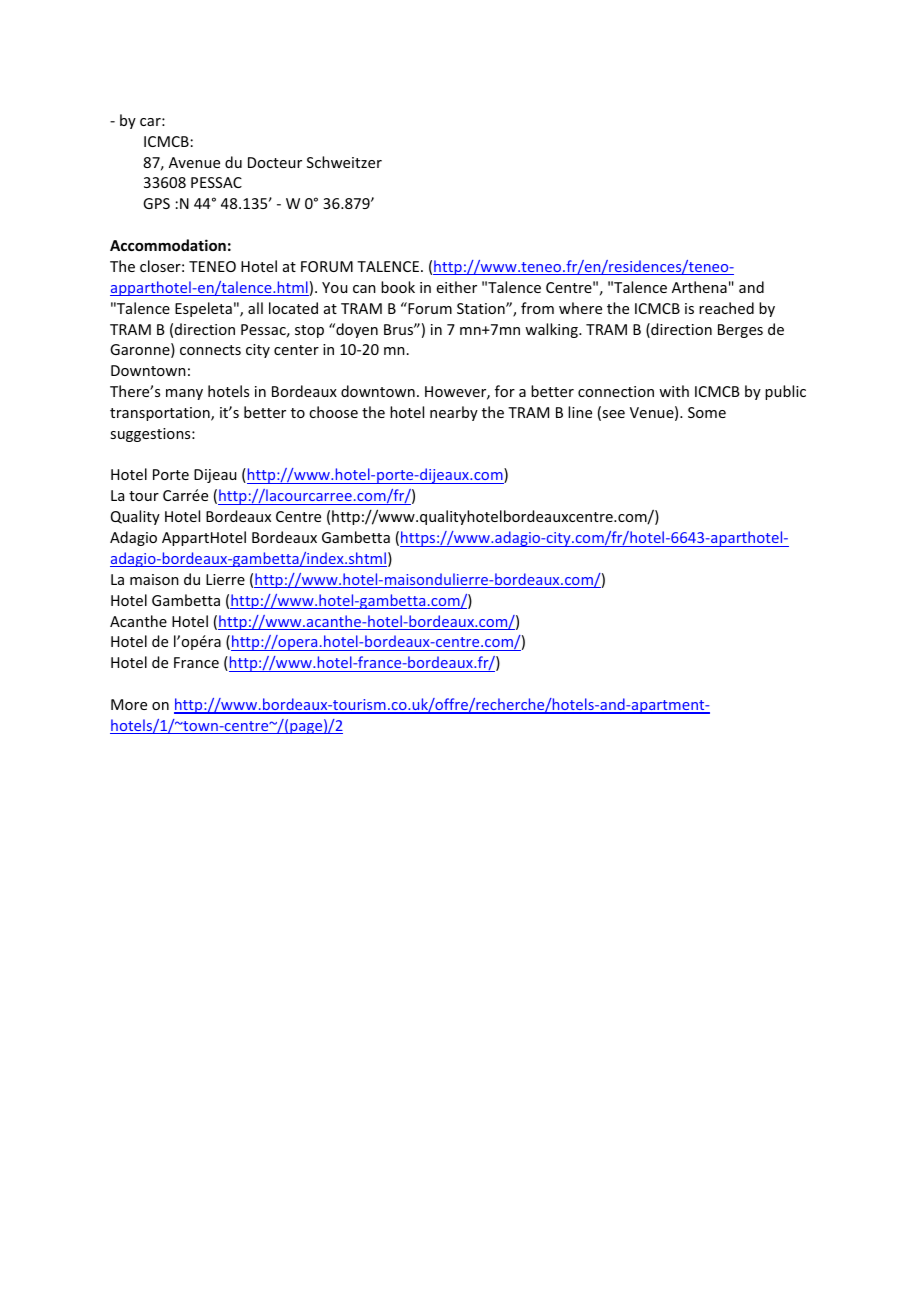  I want to click on More, so click(129, 704).
